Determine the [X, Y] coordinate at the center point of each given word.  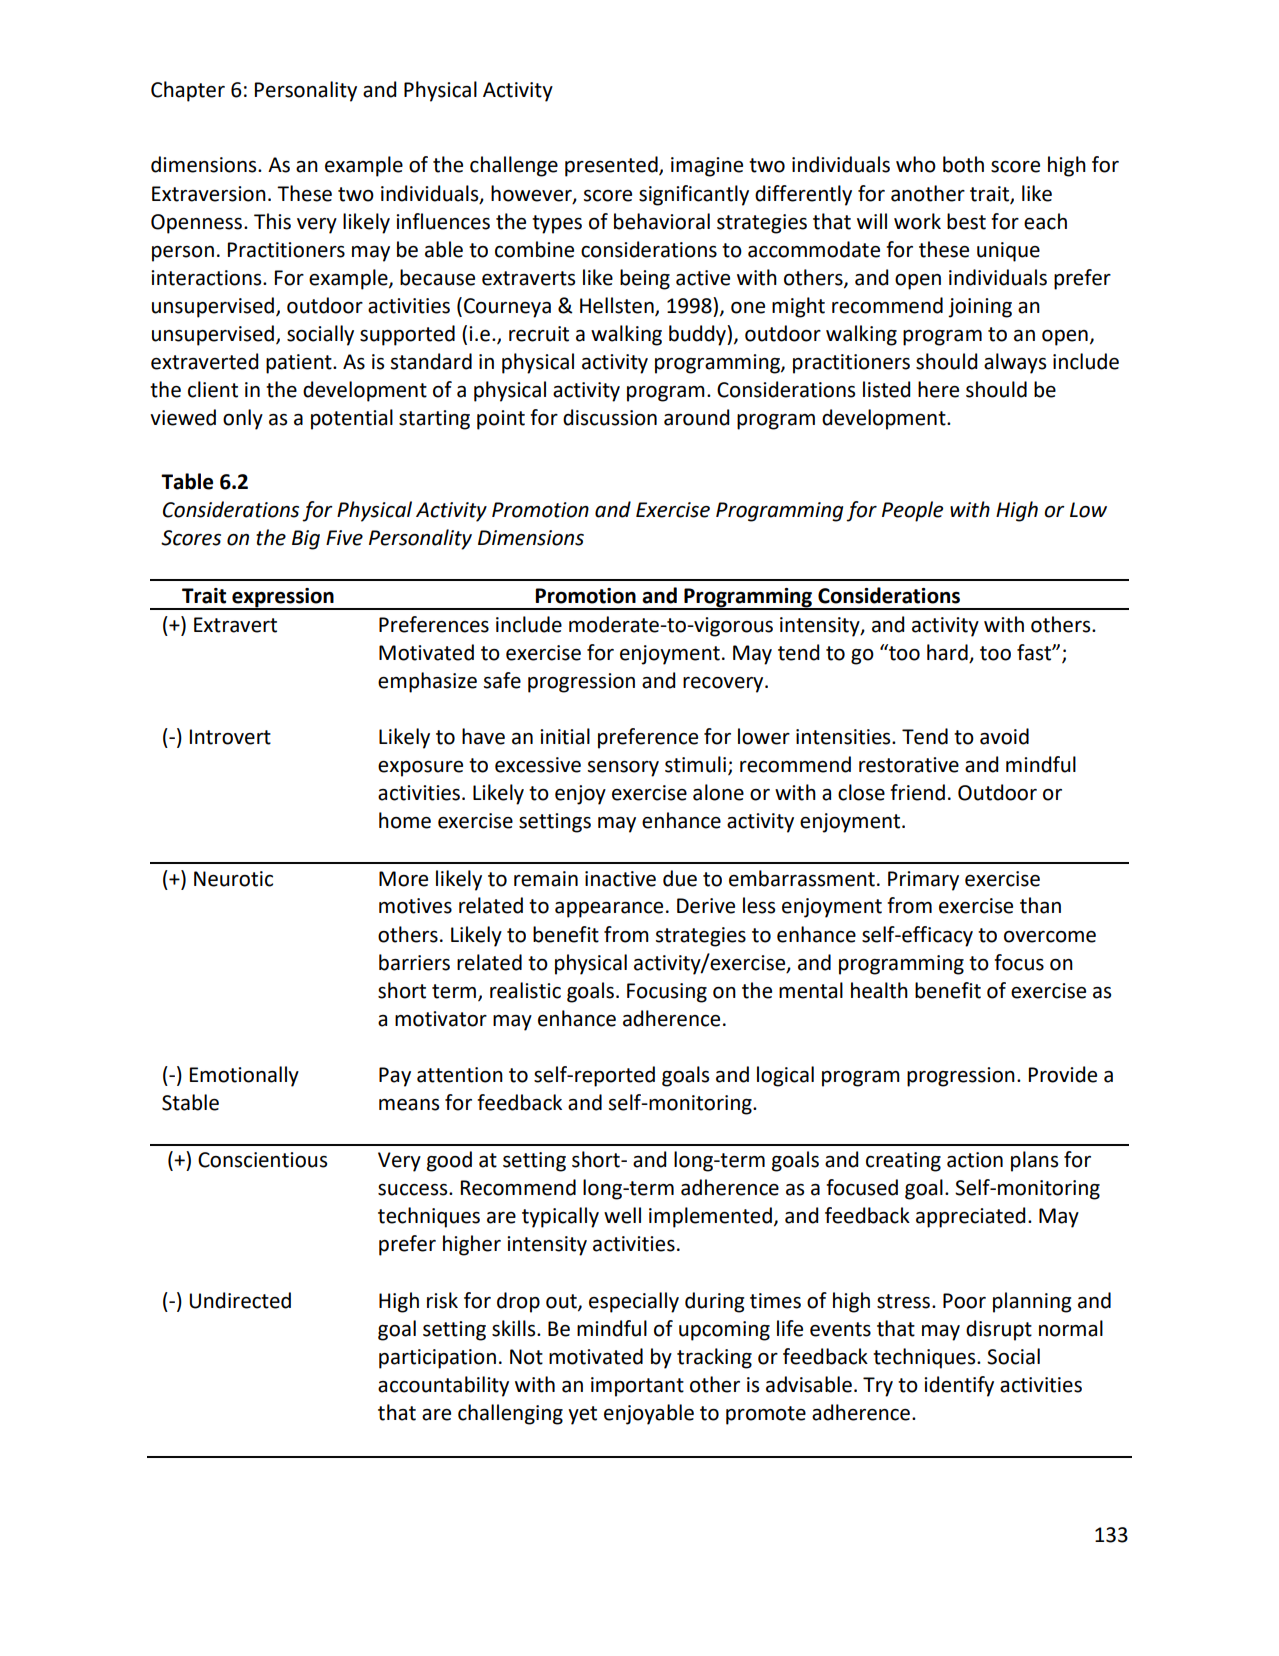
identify [959, 1386]
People [912, 511]
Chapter [188, 91]
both [963, 164]
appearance [609, 910]
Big [306, 540]
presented [612, 166]
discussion [610, 417]
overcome [1050, 937]
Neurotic [233, 879]
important [637, 1387]
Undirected [240, 1300]
